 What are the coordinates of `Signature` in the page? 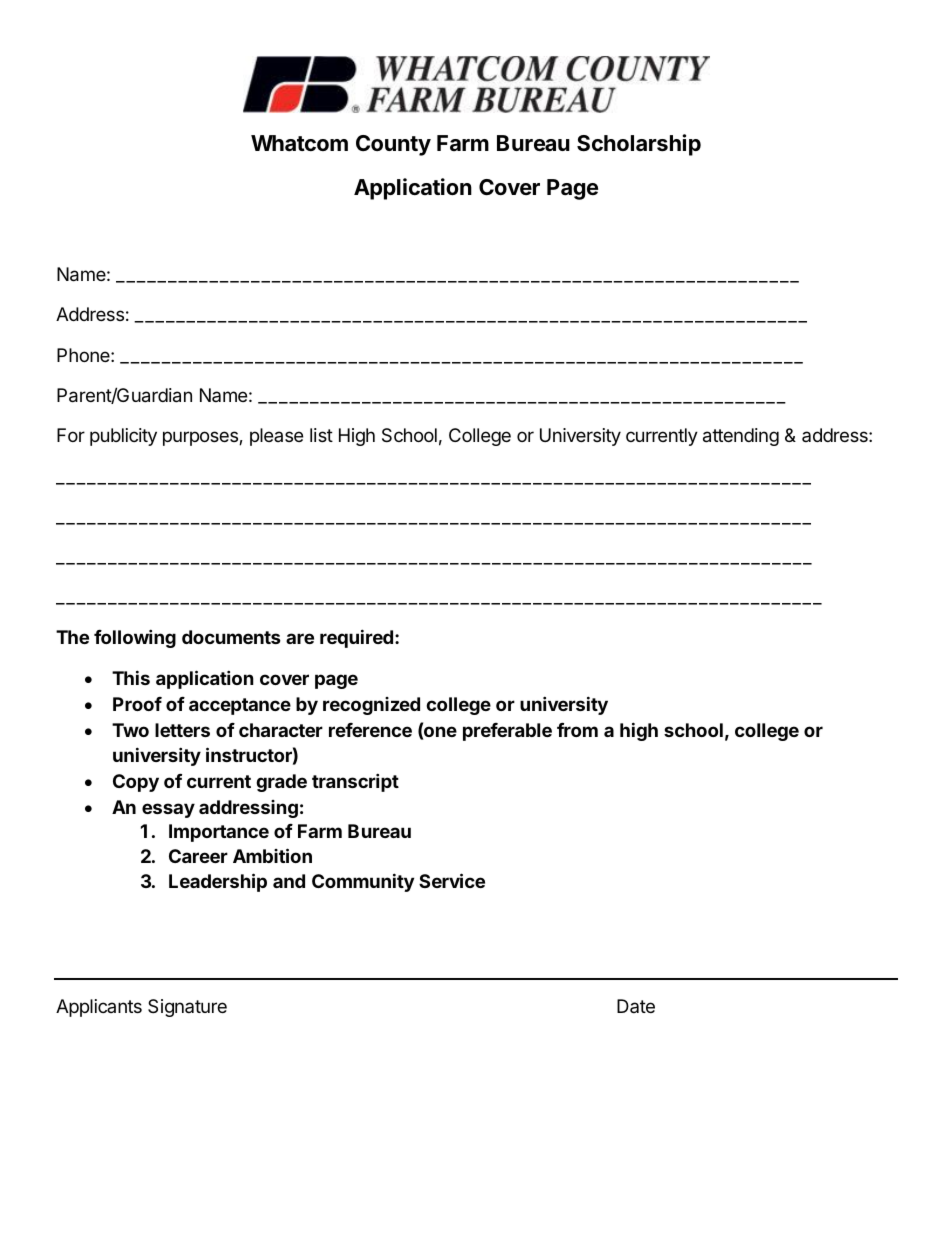 It's located at (187, 1008).
